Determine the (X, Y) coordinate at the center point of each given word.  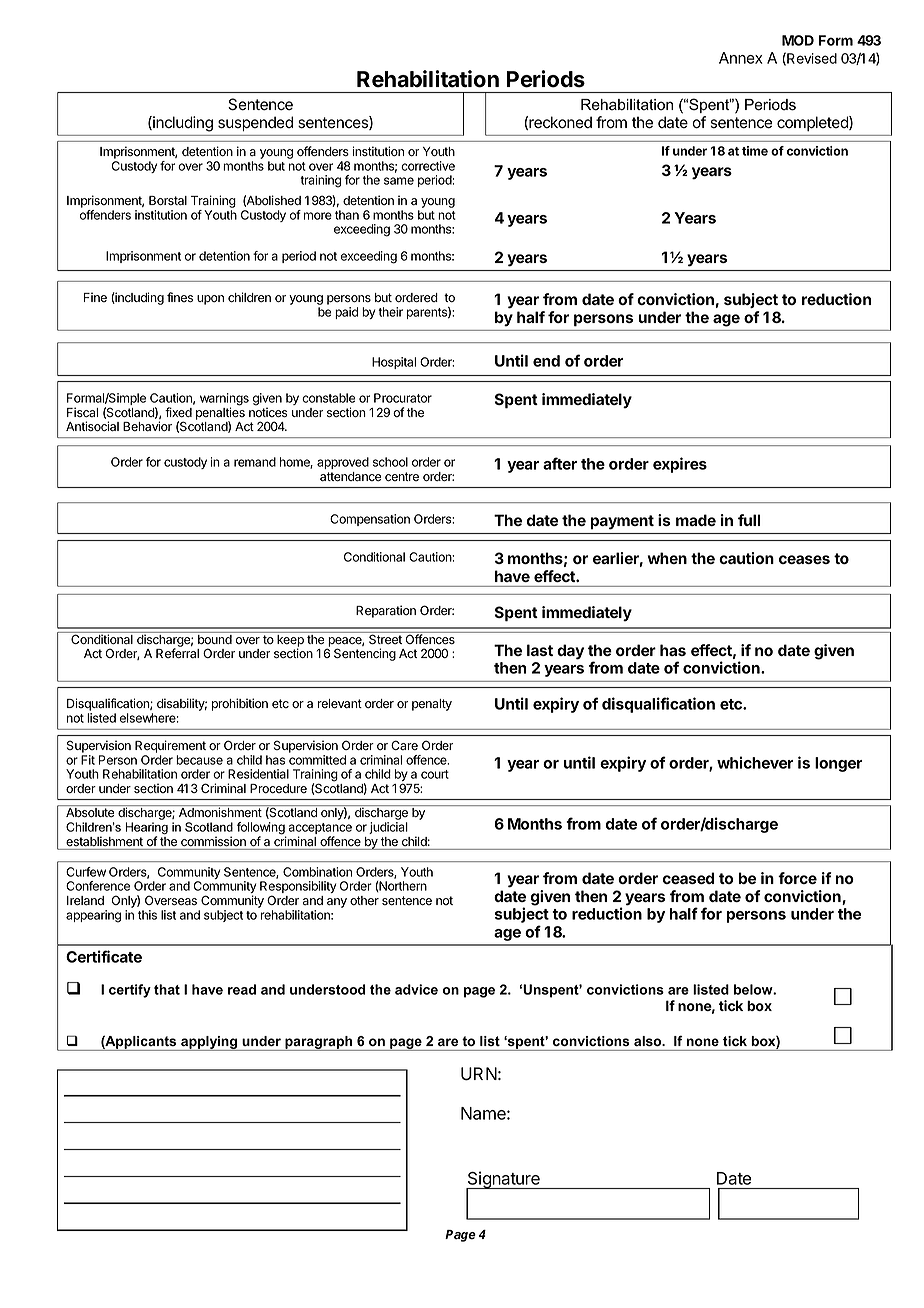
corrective (428, 166)
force (797, 878)
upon (210, 300)
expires (680, 465)
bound (215, 639)
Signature (504, 1181)
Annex (741, 58)
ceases (804, 559)
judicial (388, 828)
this (147, 915)
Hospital (394, 363)
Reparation (386, 611)
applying (209, 1043)
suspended (255, 123)
